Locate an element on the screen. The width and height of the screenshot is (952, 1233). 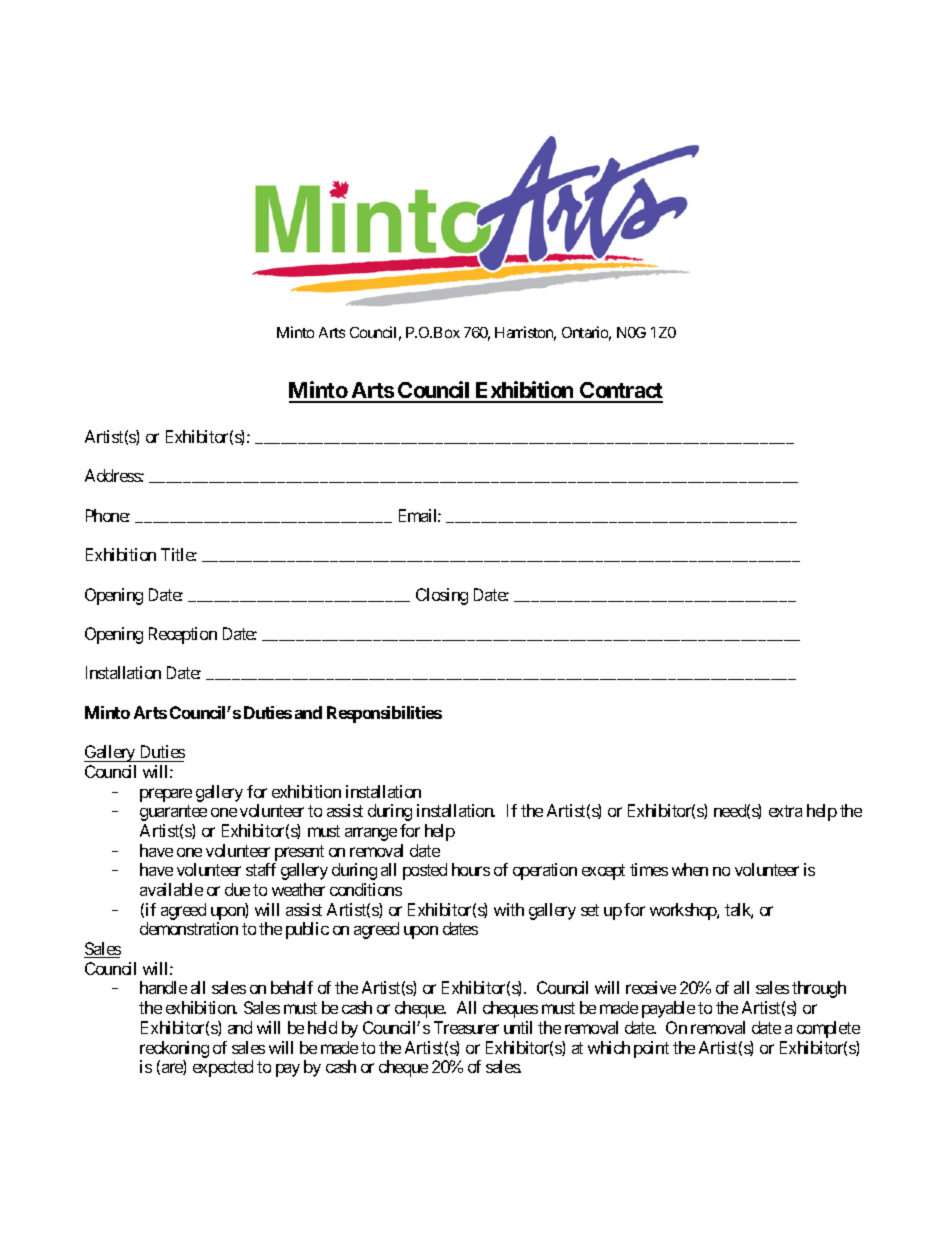
public is located at coordinates (307, 930).
